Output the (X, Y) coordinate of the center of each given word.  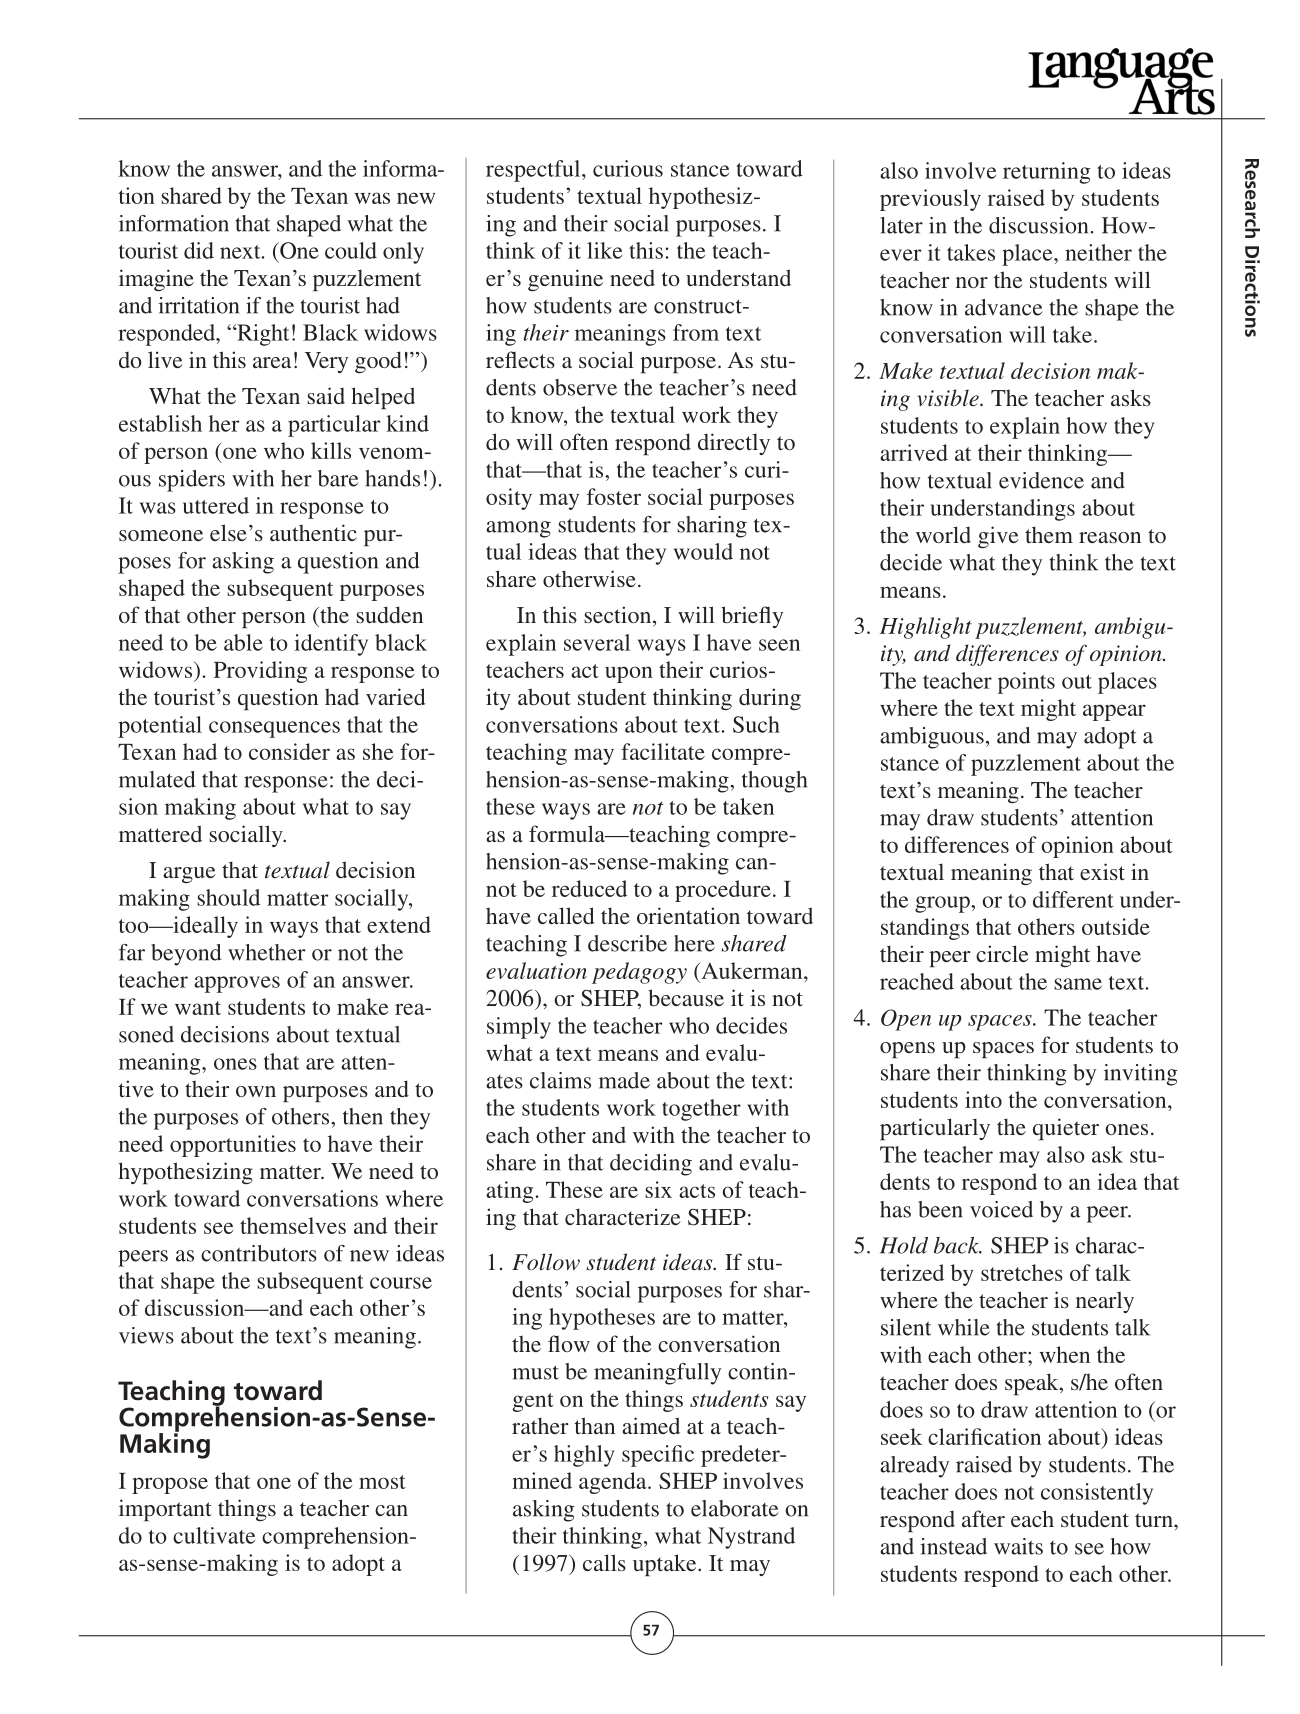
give (998, 537)
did (199, 250)
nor (972, 282)
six (658, 1189)
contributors (259, 1253)
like (604, 250)
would (703, 551)
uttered (216, 505)
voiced (1001, 1209)
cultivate (214, 1535)
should (228, 897)
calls (604, 1562)
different (1073, 899)
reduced (589, 888)
